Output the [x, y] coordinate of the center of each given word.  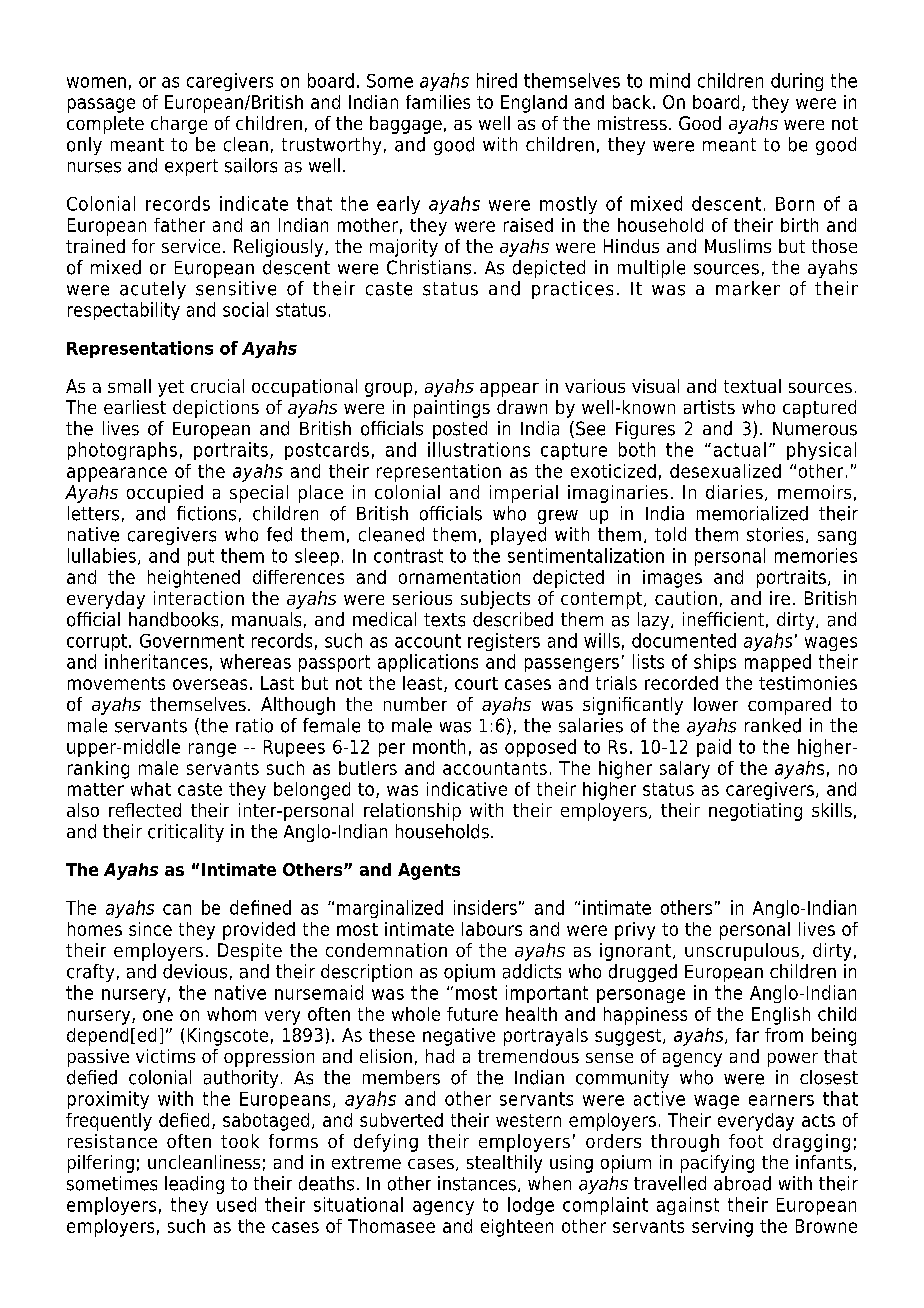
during [797, 82]
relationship [412, 812]
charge [179, 125]
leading [194, 1185]
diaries [734, 492]
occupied [165, 494]
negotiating [755, 812]
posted [460, 430]
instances [477, 1183]
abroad [742, 1183]
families [438, 102]
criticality [186, 833]
